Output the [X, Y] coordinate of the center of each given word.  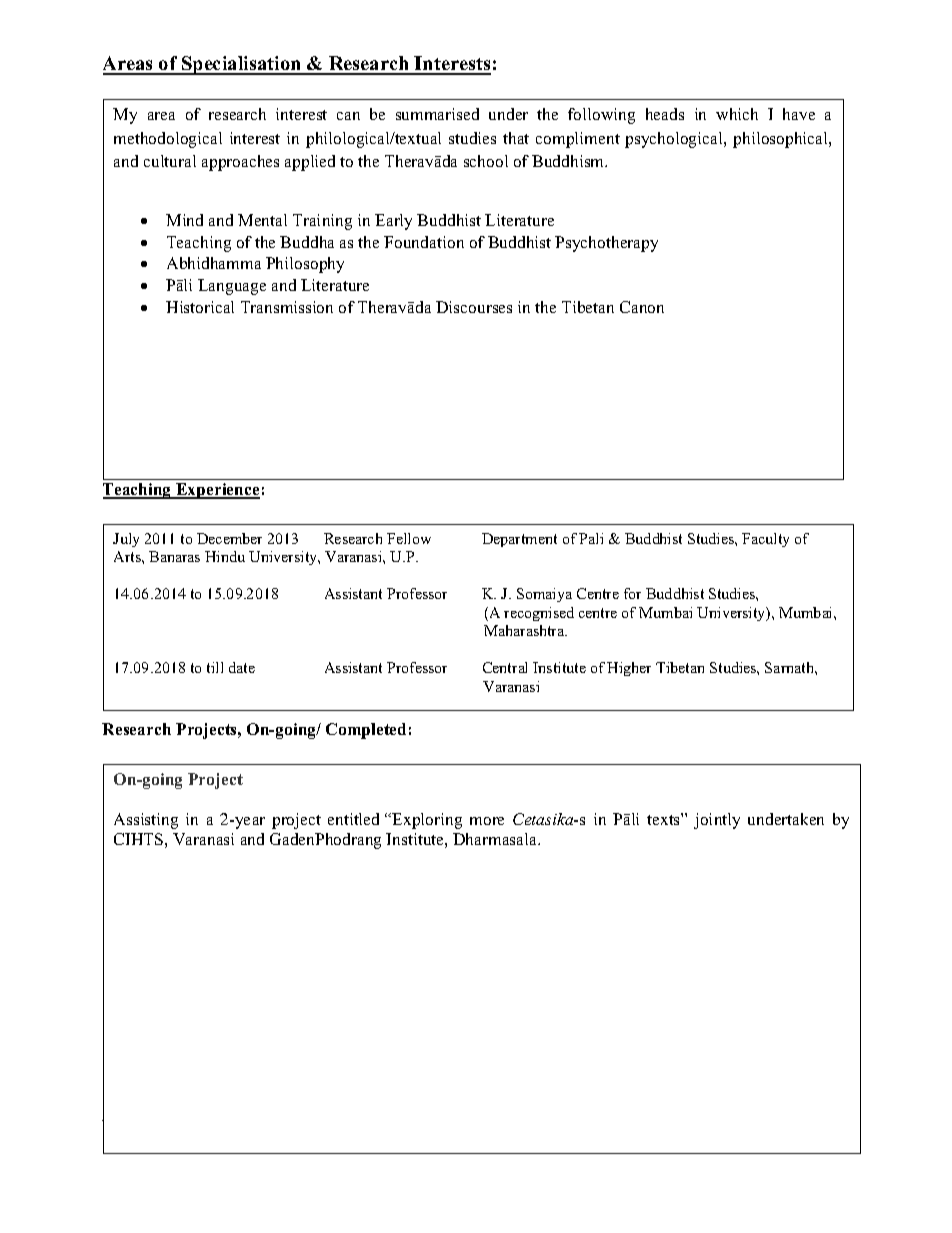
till [215, 667]
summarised [437, 114]
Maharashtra [525, 630]
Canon [642, 307]
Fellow [409, 538]
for [632, 593]
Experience [217, 491]
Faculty [765, 540]
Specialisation [242, 65]
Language [232, 287]
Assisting [146, 821]
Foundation [424, 242]
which [737, 114]
